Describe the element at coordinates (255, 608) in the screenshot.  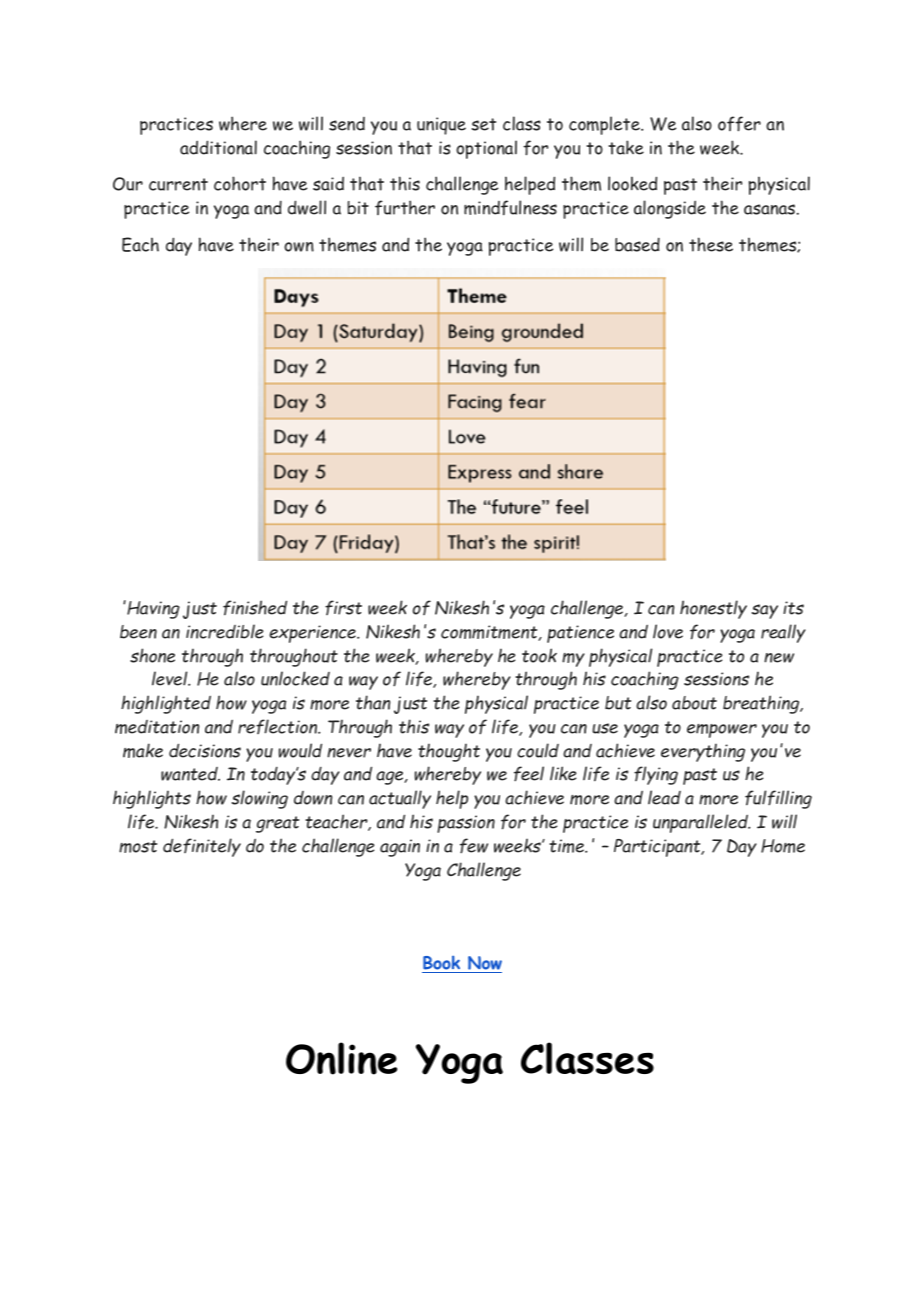
I see `finished` at that location.
